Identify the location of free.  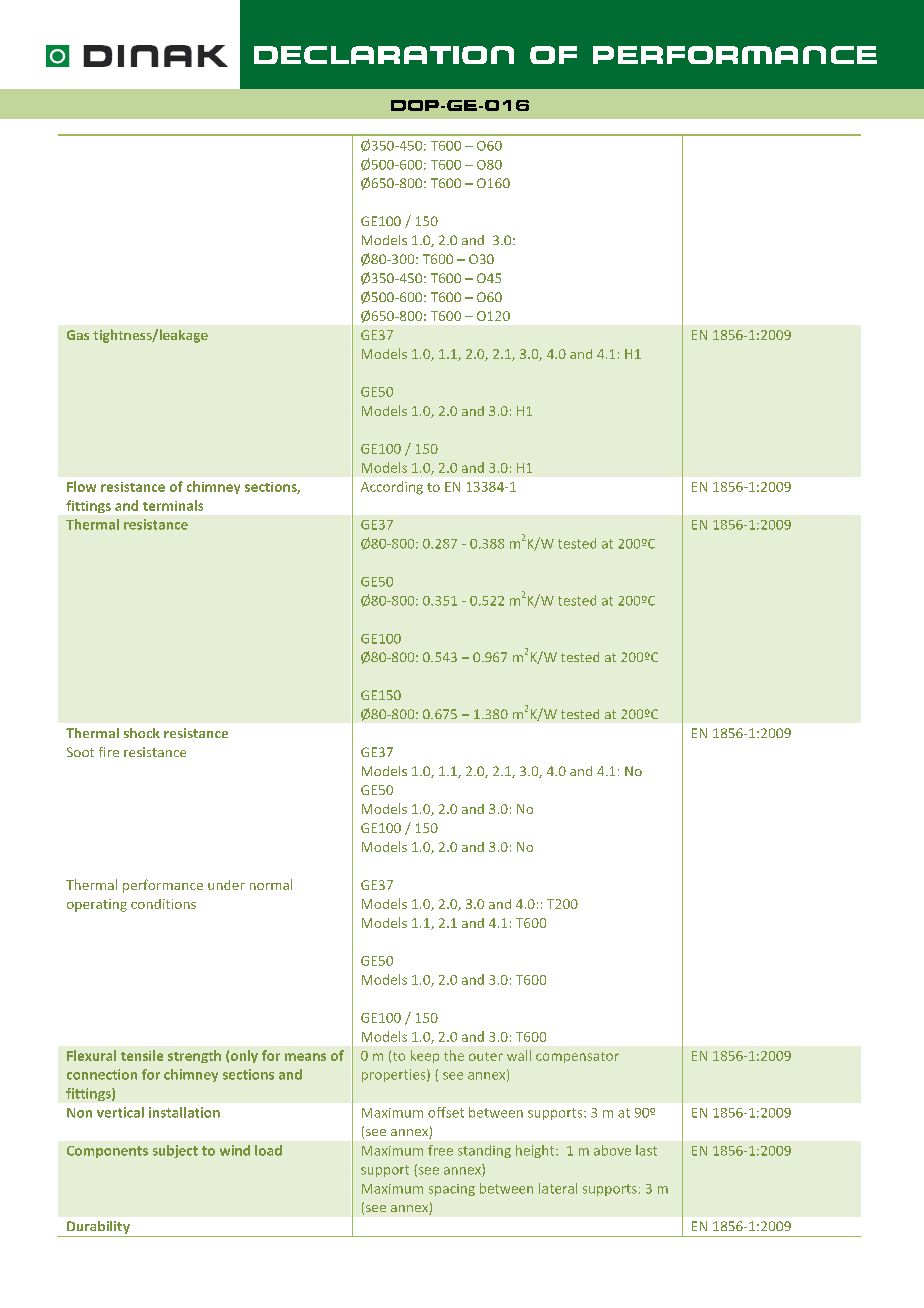
(440, 1150).
